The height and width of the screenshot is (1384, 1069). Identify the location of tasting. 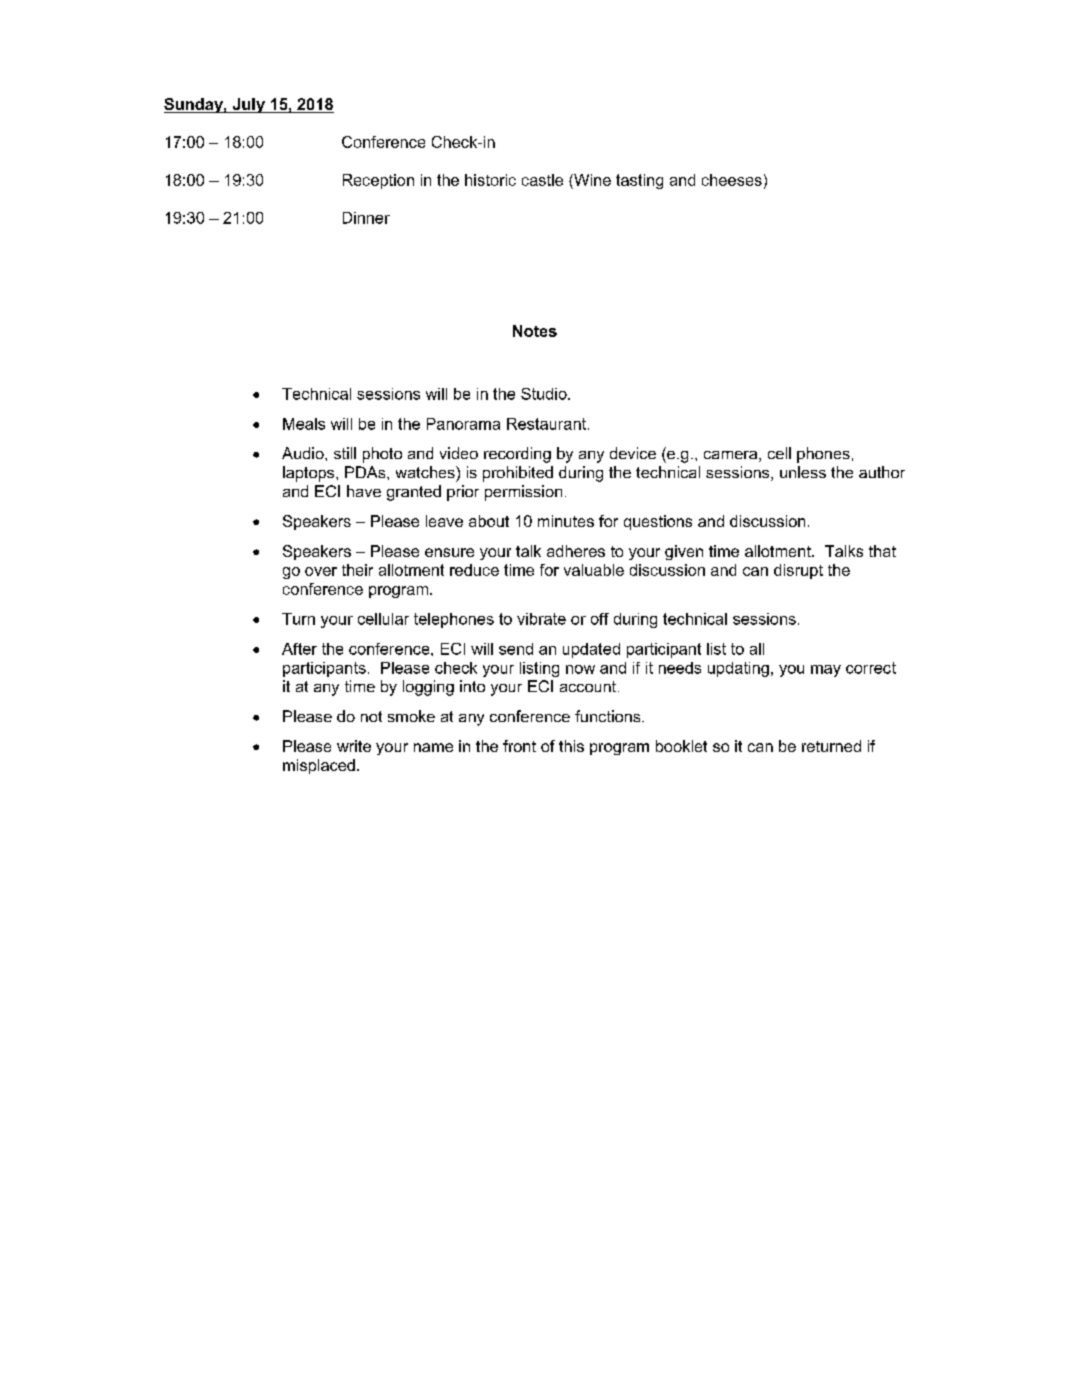
(639, 181).
